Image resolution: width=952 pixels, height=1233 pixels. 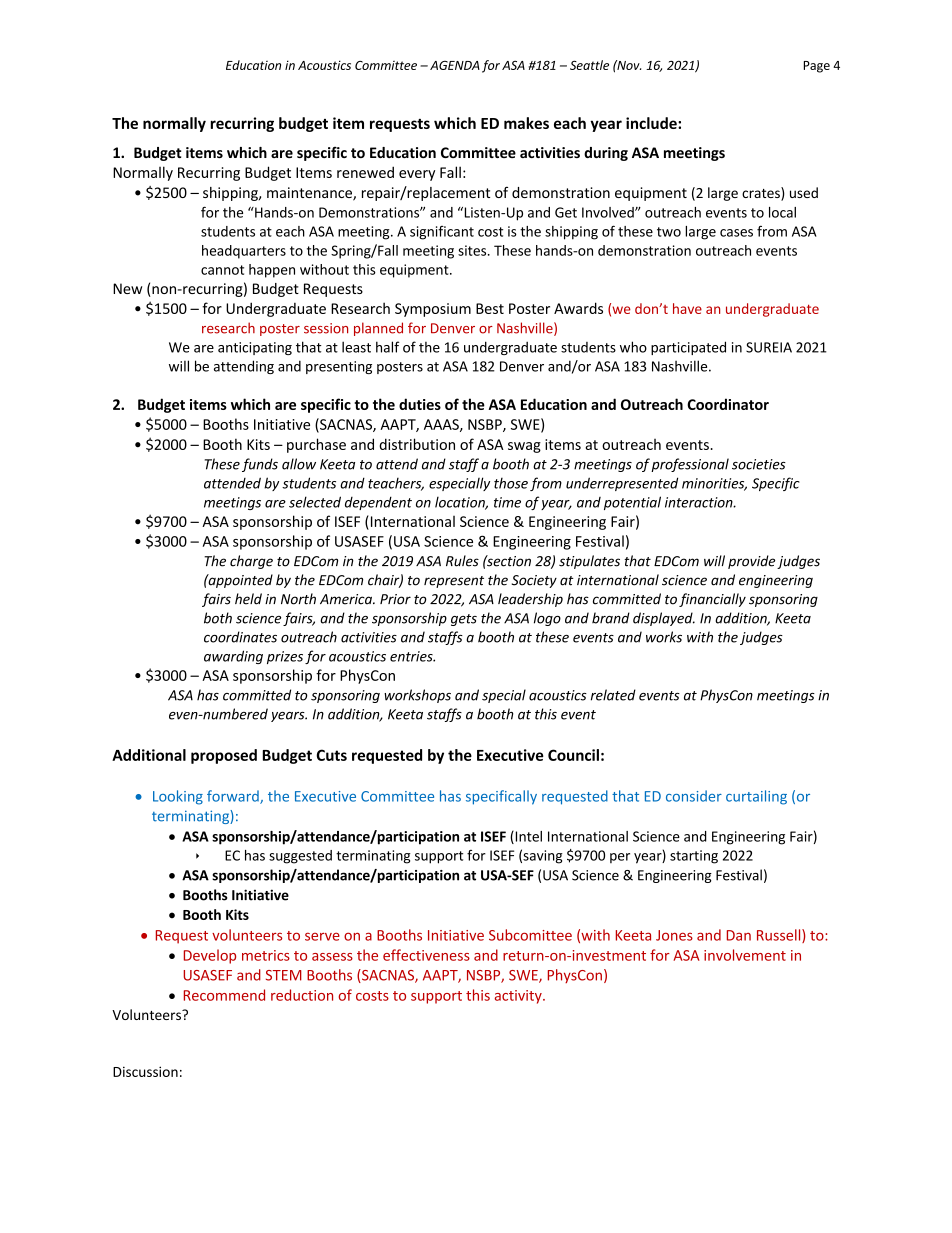 I want to click on provide, so click(x=751, y=562).
